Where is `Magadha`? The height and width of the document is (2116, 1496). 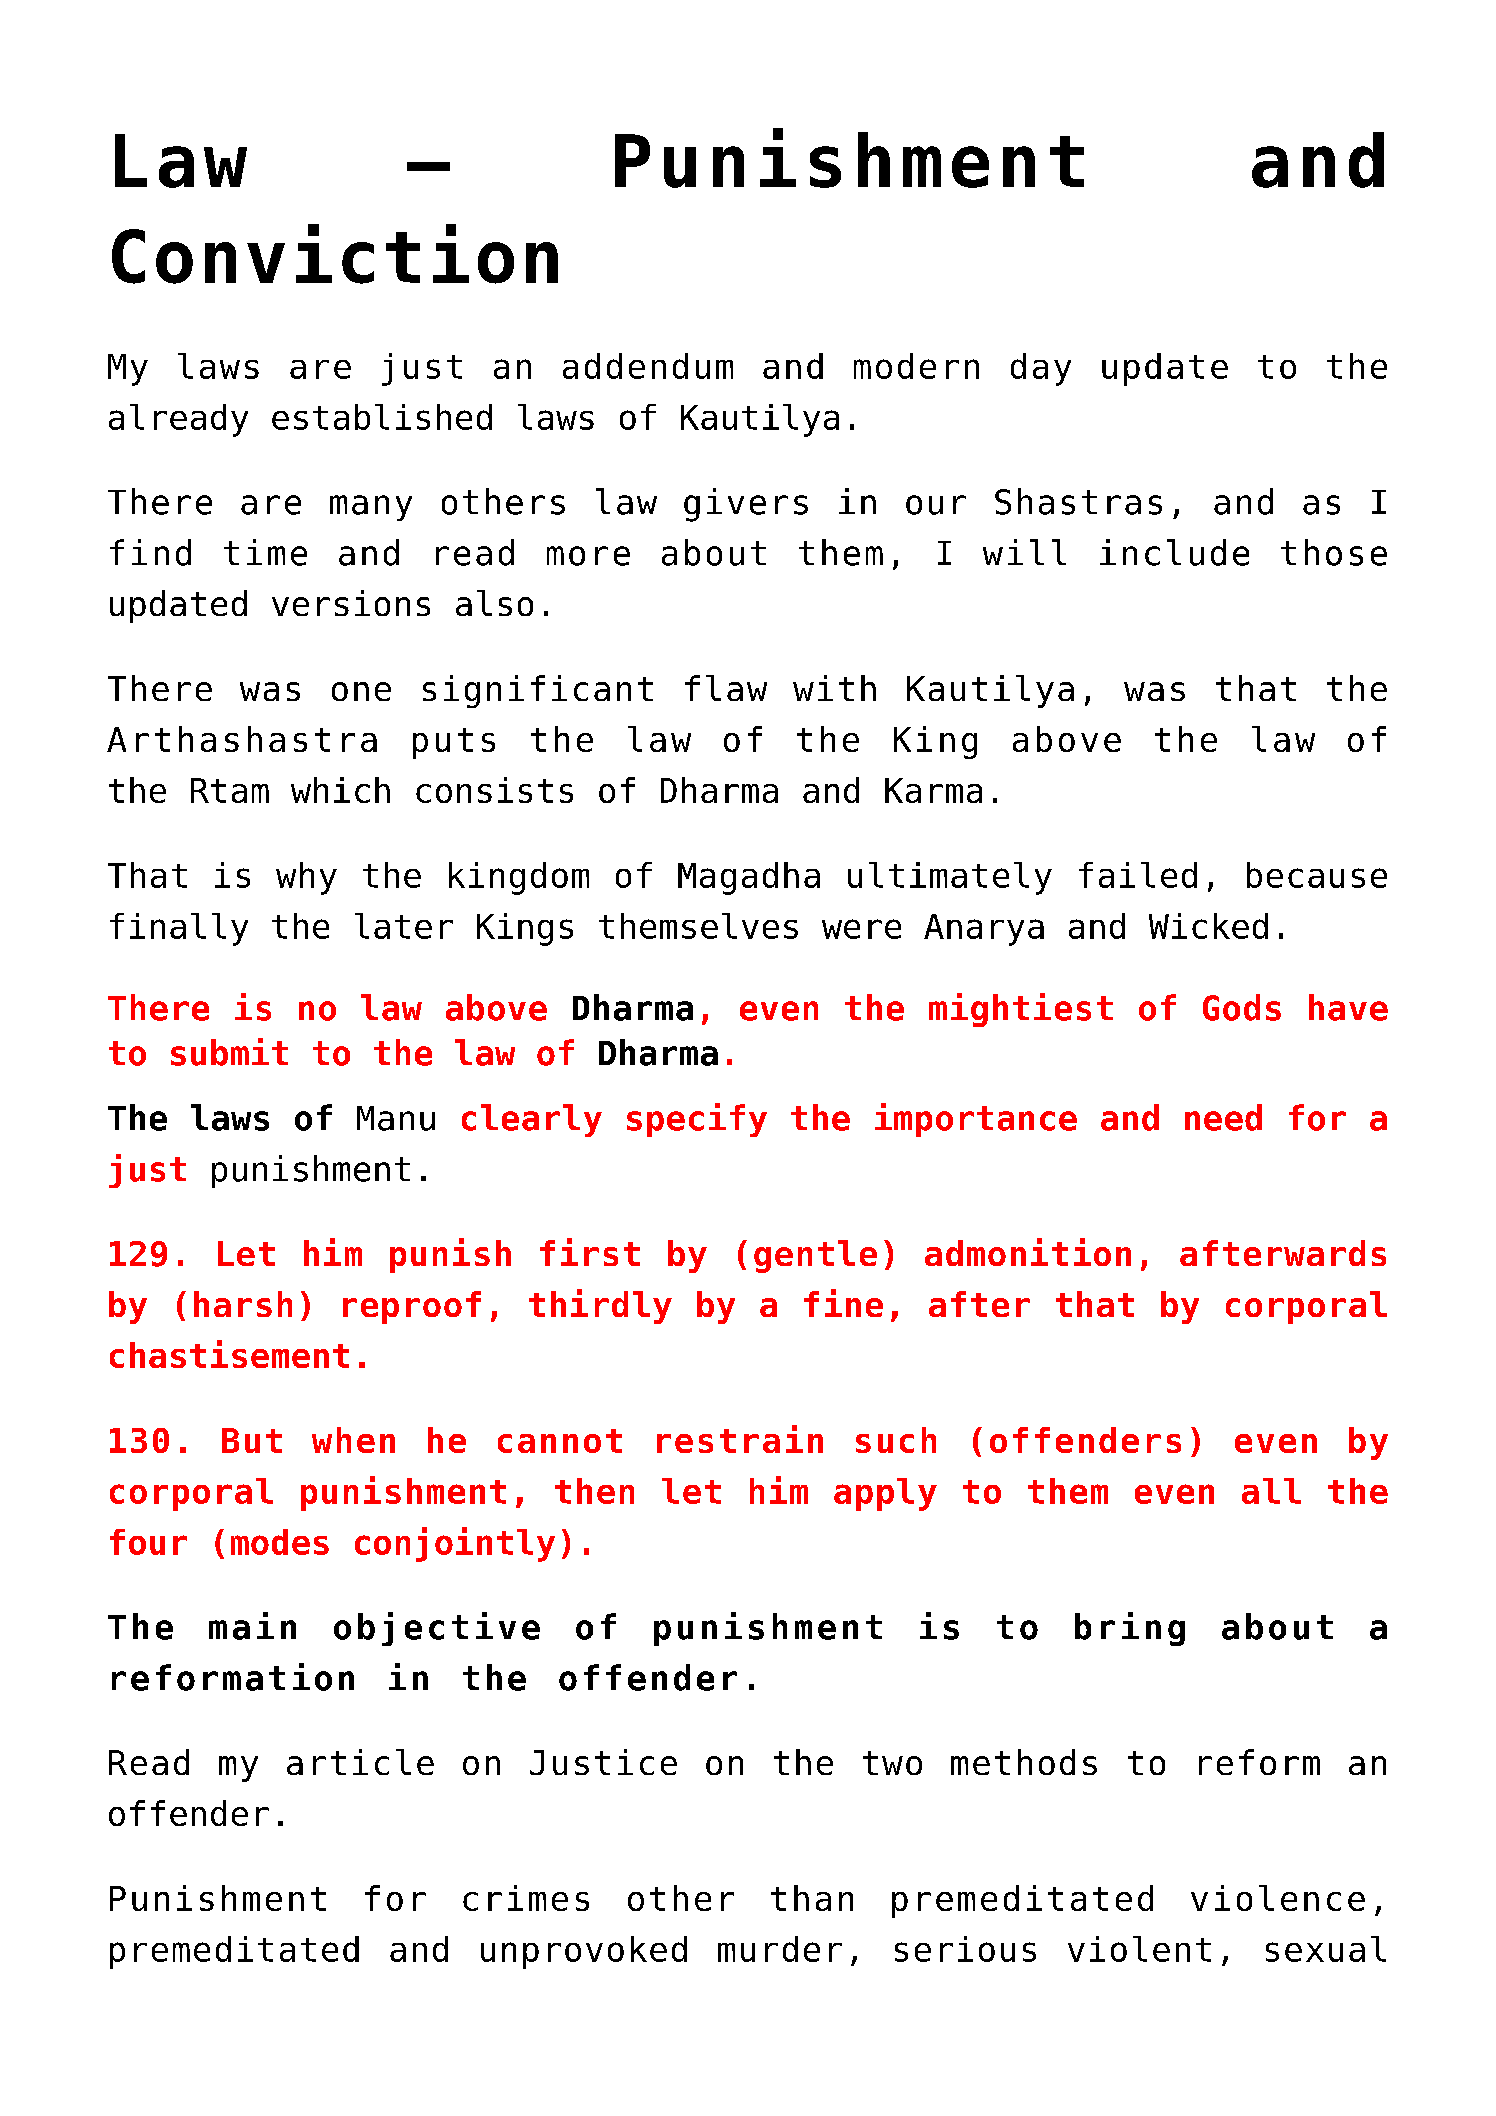
Magadha is located at coordinates (749, 878).
